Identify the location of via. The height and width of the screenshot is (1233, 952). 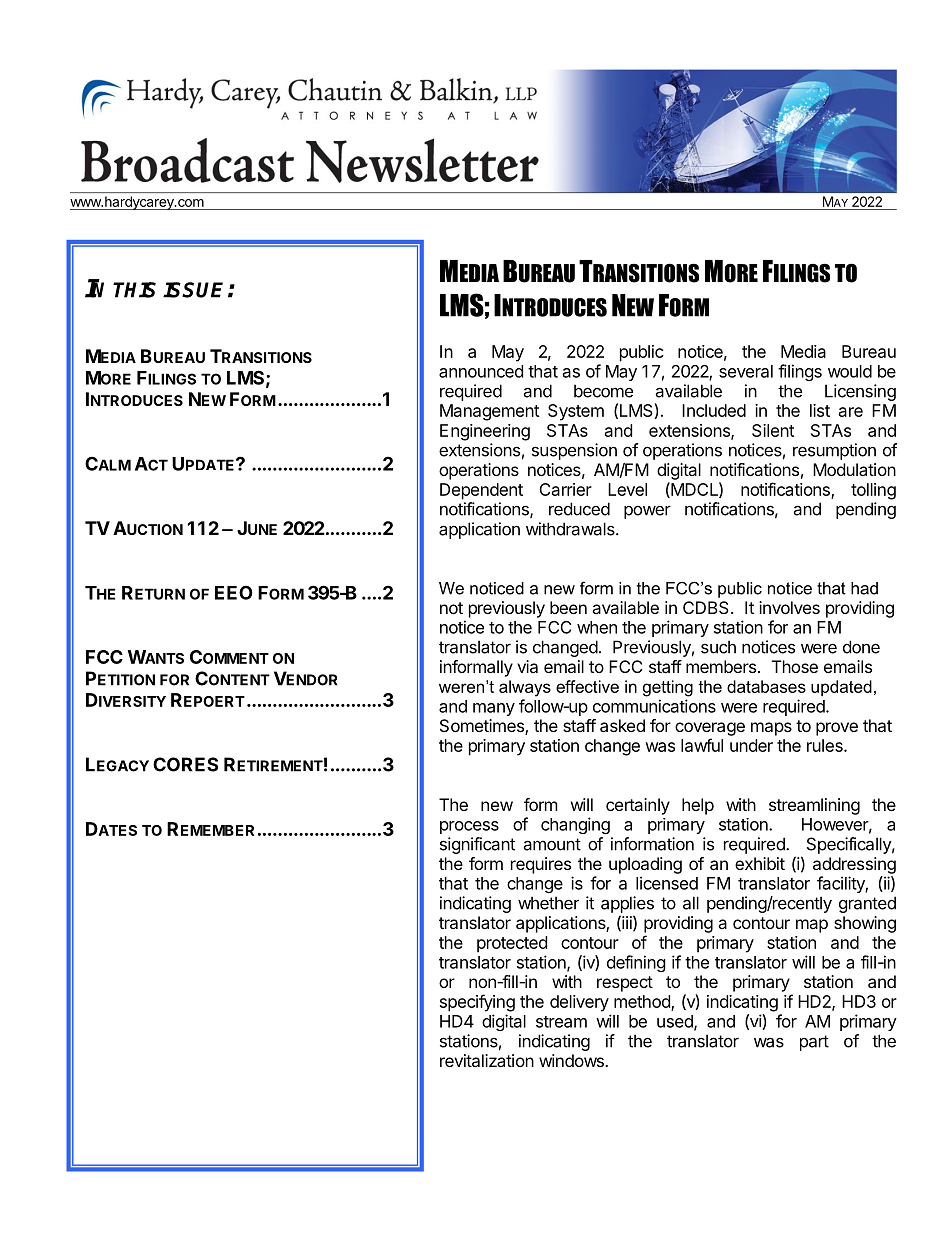
(527, 666).
